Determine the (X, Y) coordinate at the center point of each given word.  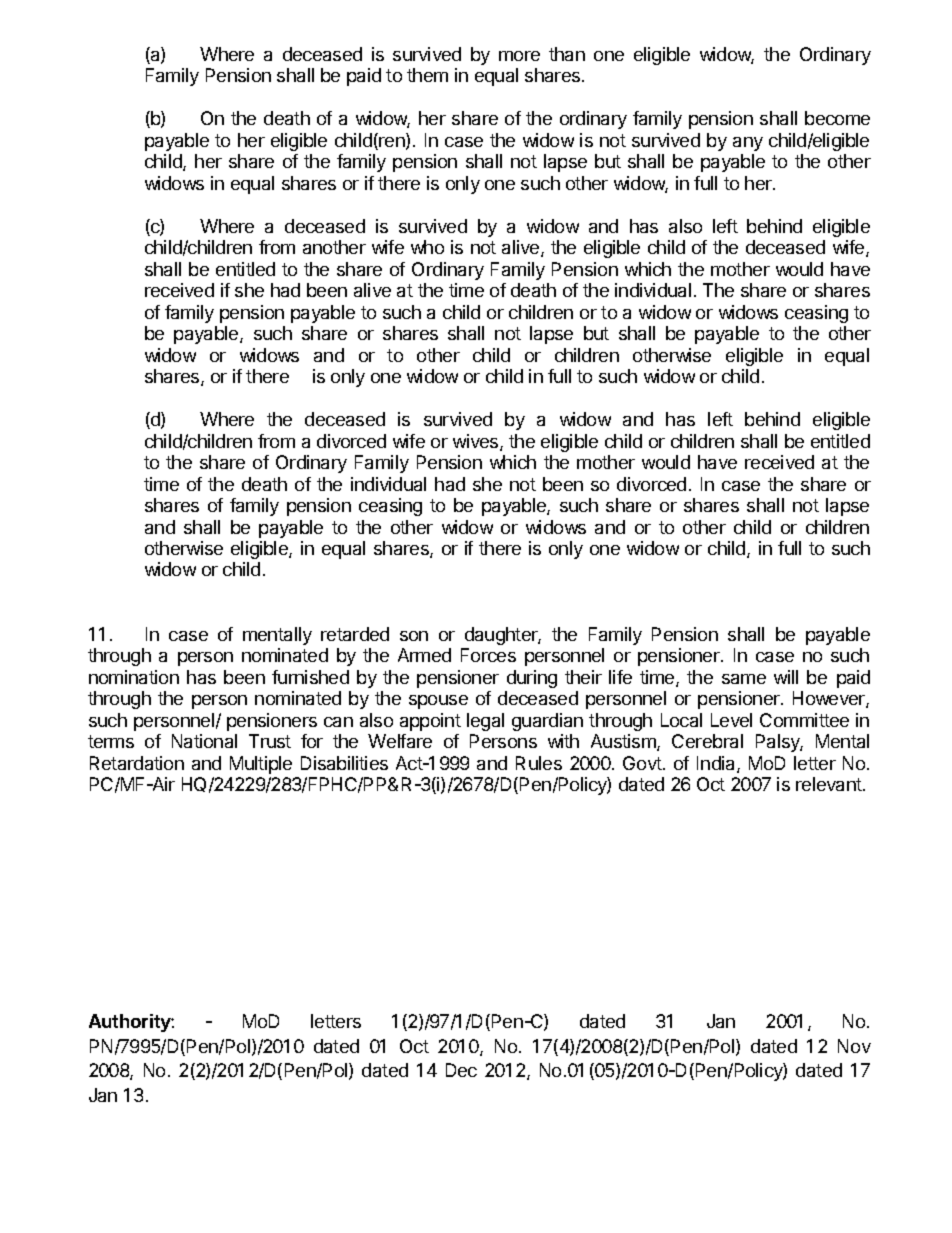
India (717, 764)
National (204, 741)
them (427, 75)
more (519, 56)
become (837, 118)
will (786, 677)
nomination (134, 677)
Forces (488, 655)
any (748, 144)
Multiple (261, 765)
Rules (539, 763)
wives (477, 442)
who (427, 247)
